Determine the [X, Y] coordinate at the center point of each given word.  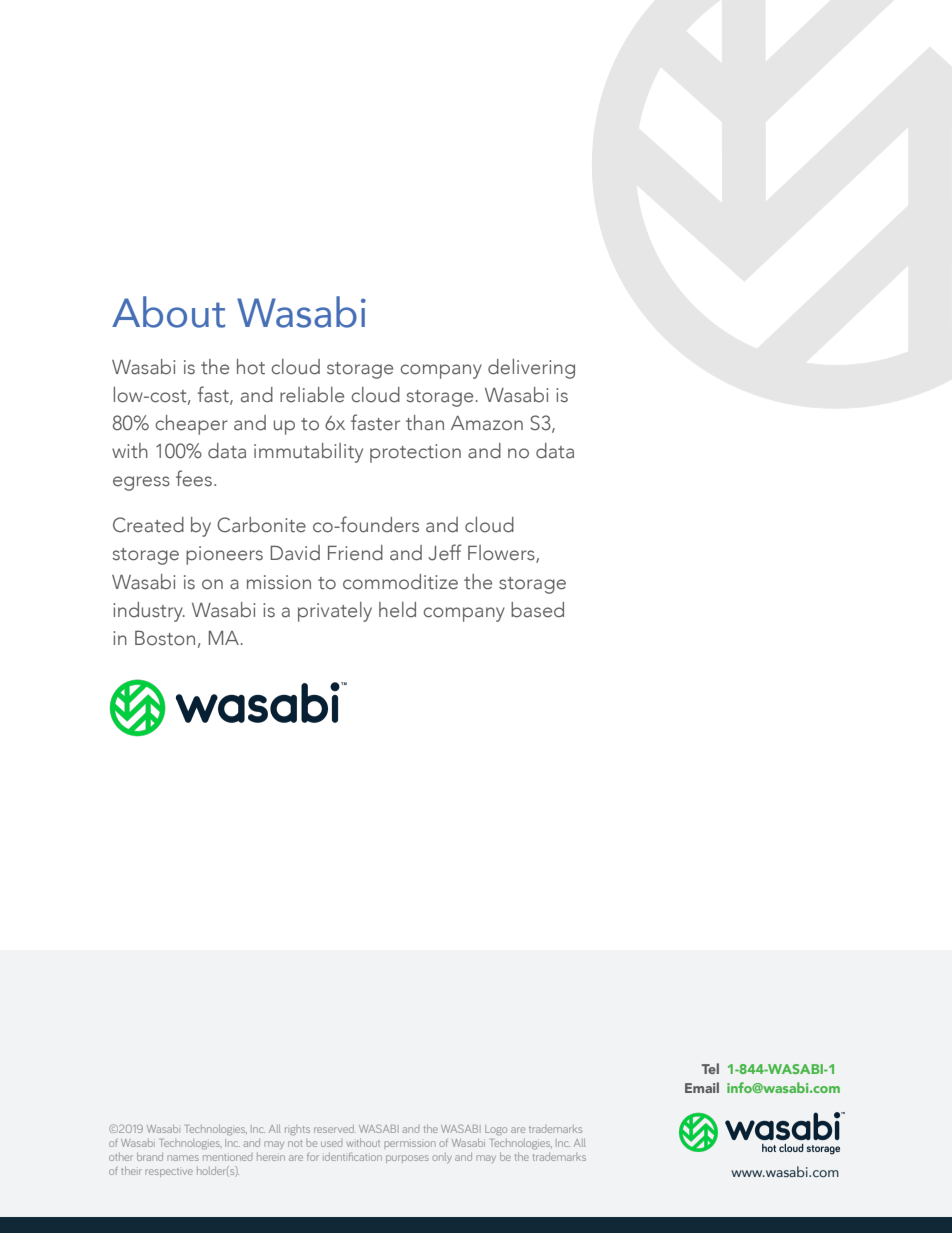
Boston [165, 638]
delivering [531, 369]
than [425, 423]
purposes [407, 1159]
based [537, 610]
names [183, 1158]
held [397, 610]
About [168, 312]
